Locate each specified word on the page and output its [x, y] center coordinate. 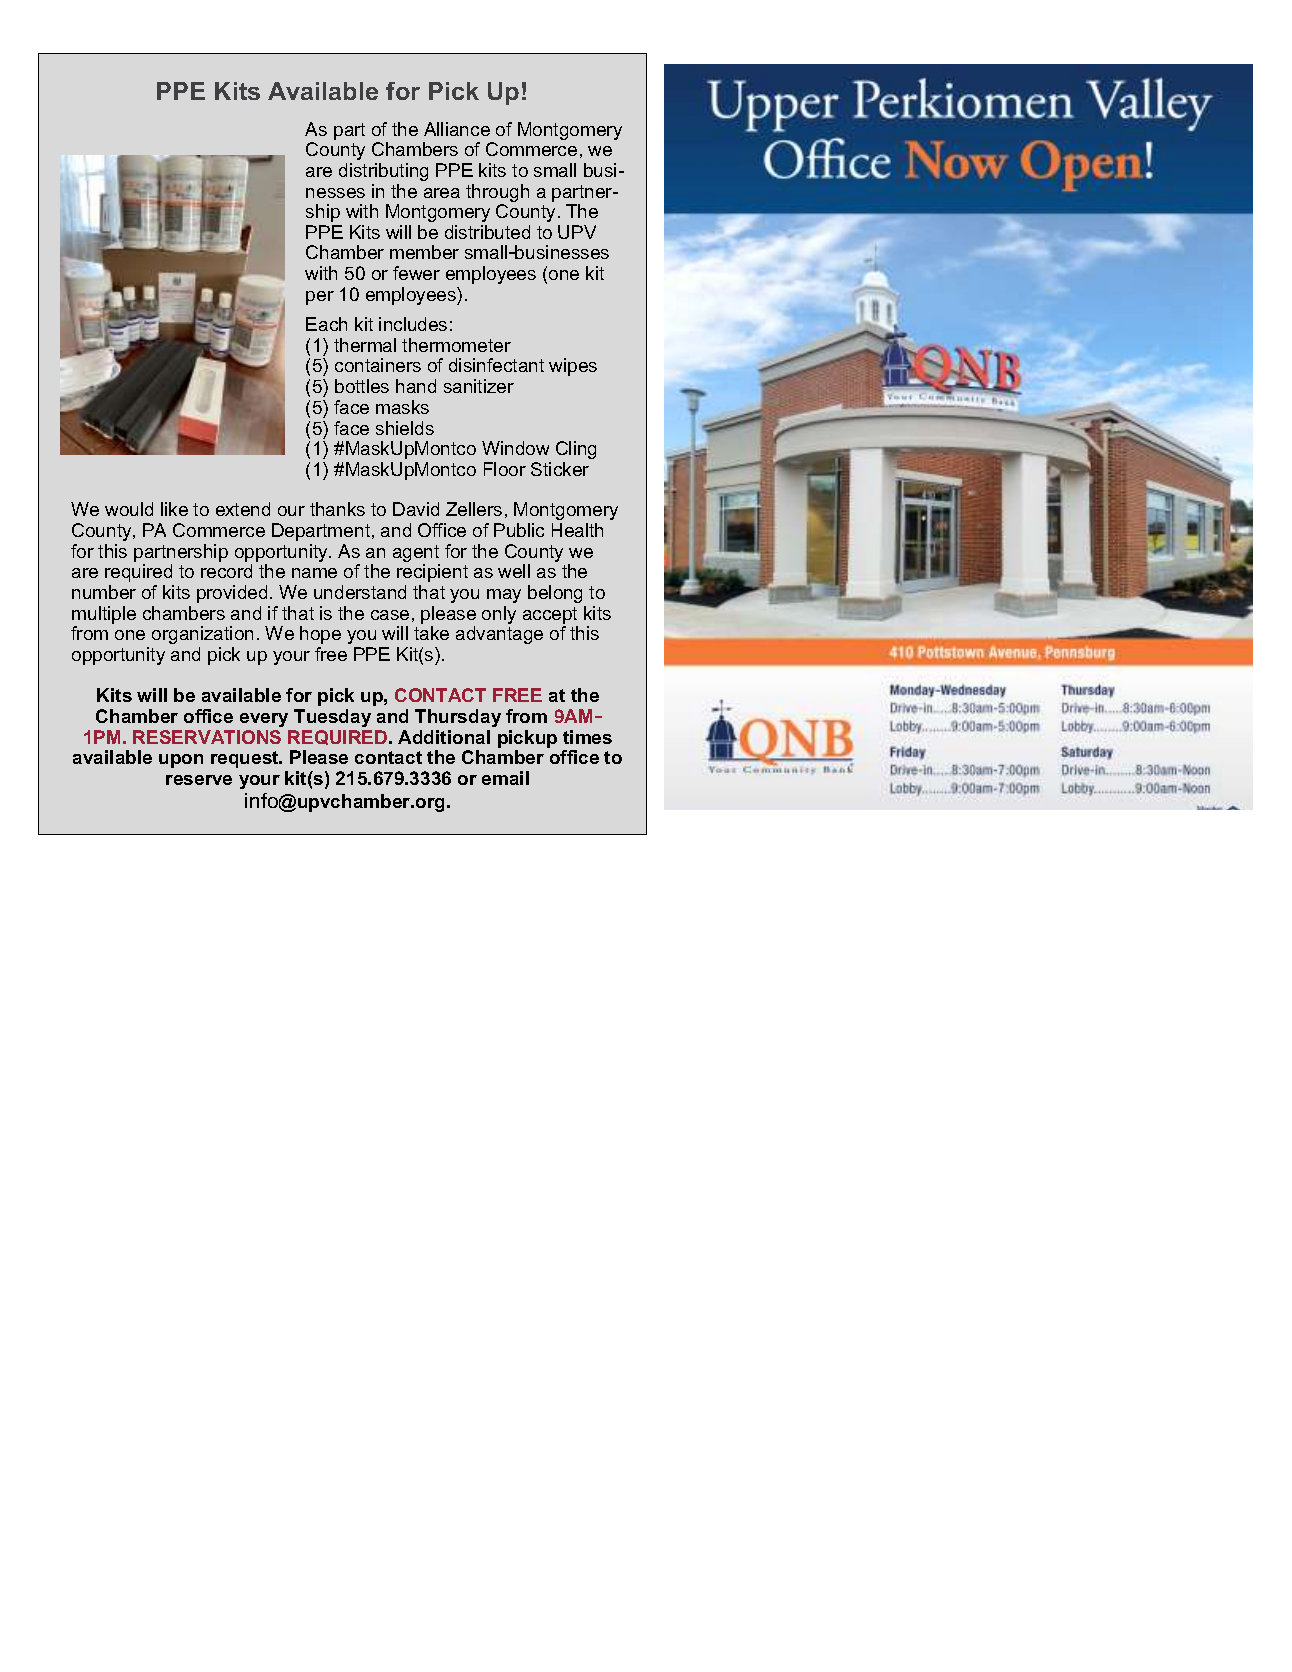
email [505, 778]
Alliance [457, 129]
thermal [365, 345]
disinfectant [496, 365]
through [497, 194]
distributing [383, 172]
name [314, 573]
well [514, 571]
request [246, 759]
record [226, 571]
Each [326, 324]
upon [181, 761]
